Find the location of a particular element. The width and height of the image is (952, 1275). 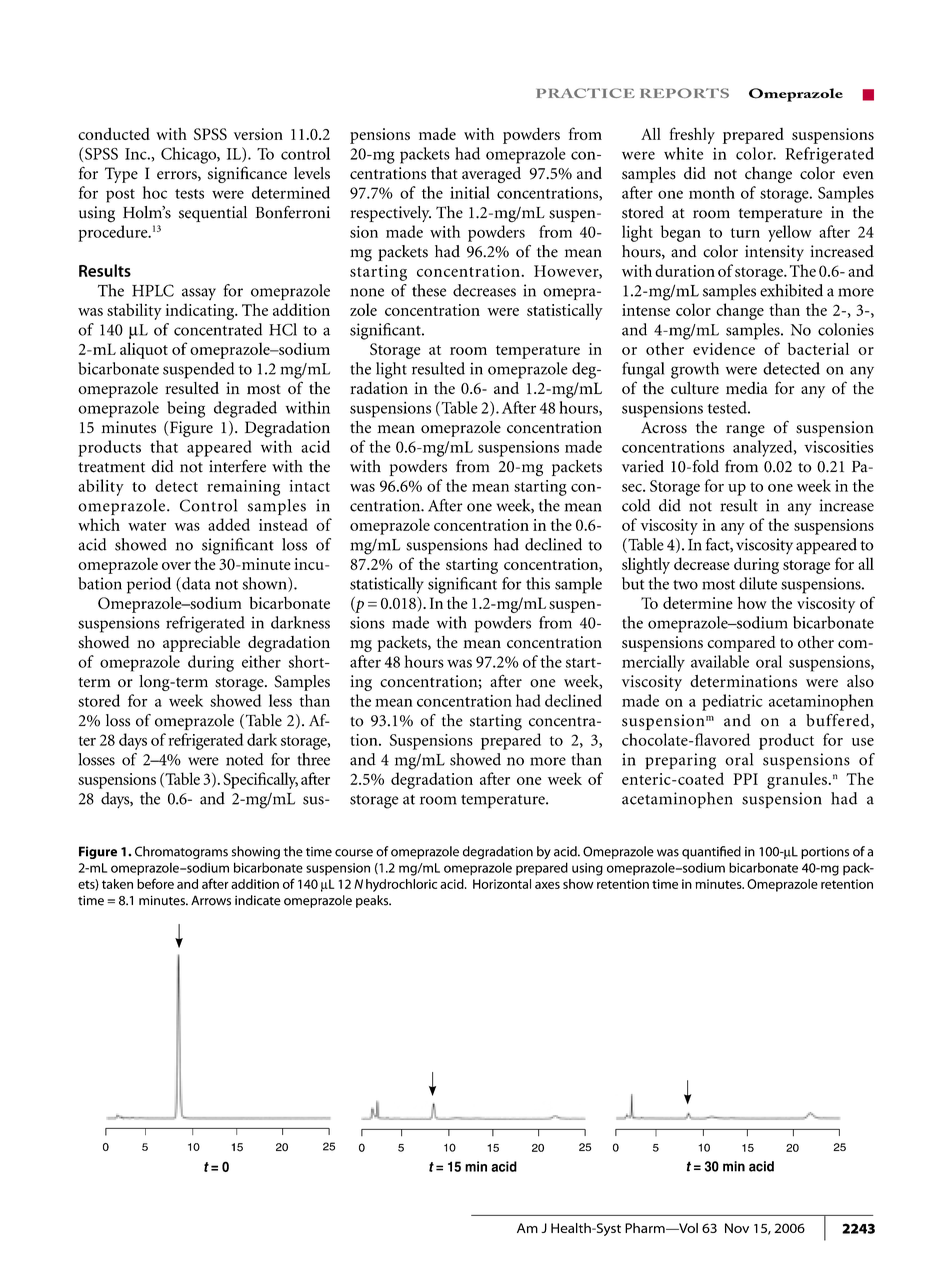

these is located at coordinates (429, 290).
